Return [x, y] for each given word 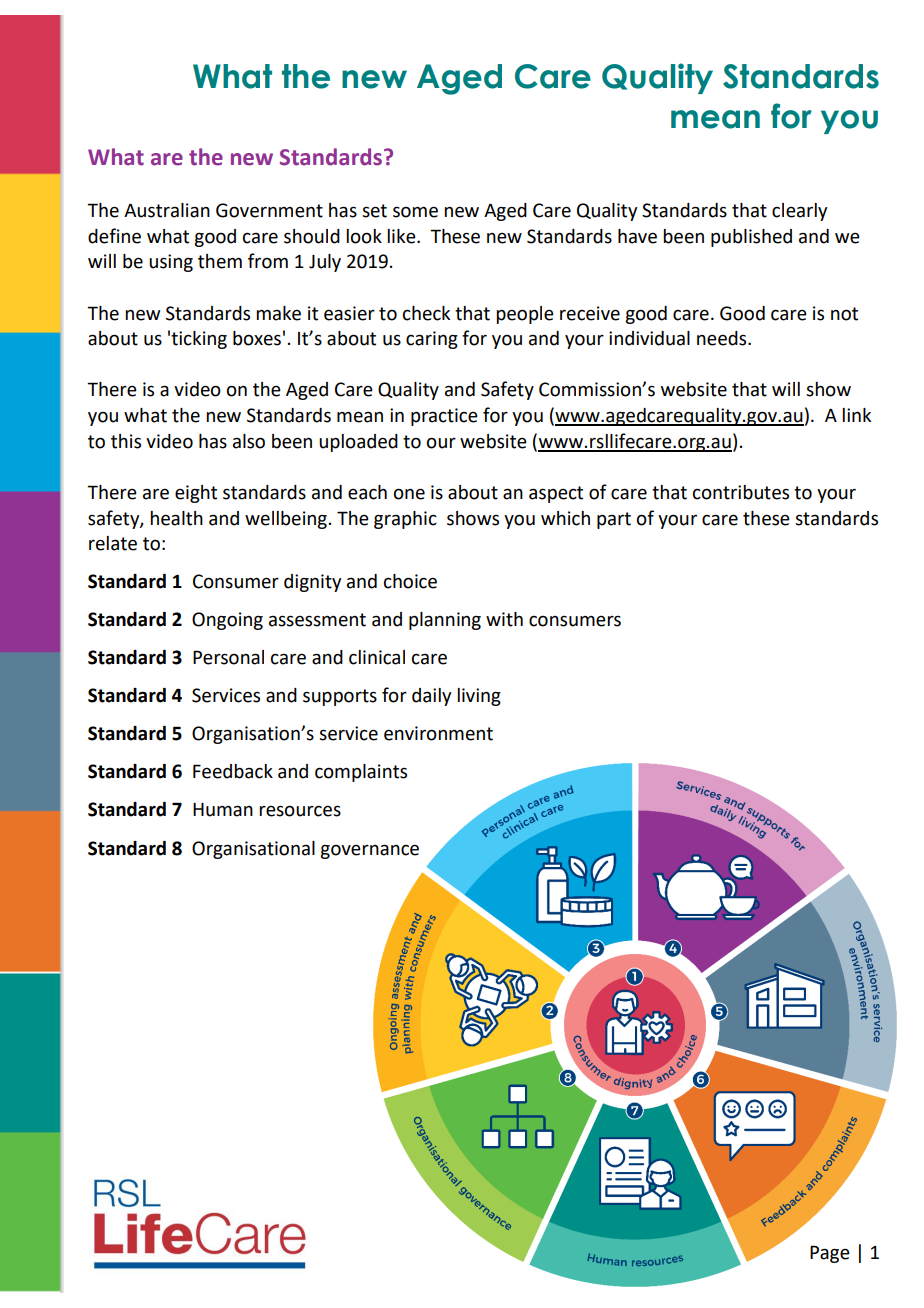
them [220, 261]
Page [830, 1254]
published [751, 238]
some [415, 212]
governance [369, 851]
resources [300, 811]
